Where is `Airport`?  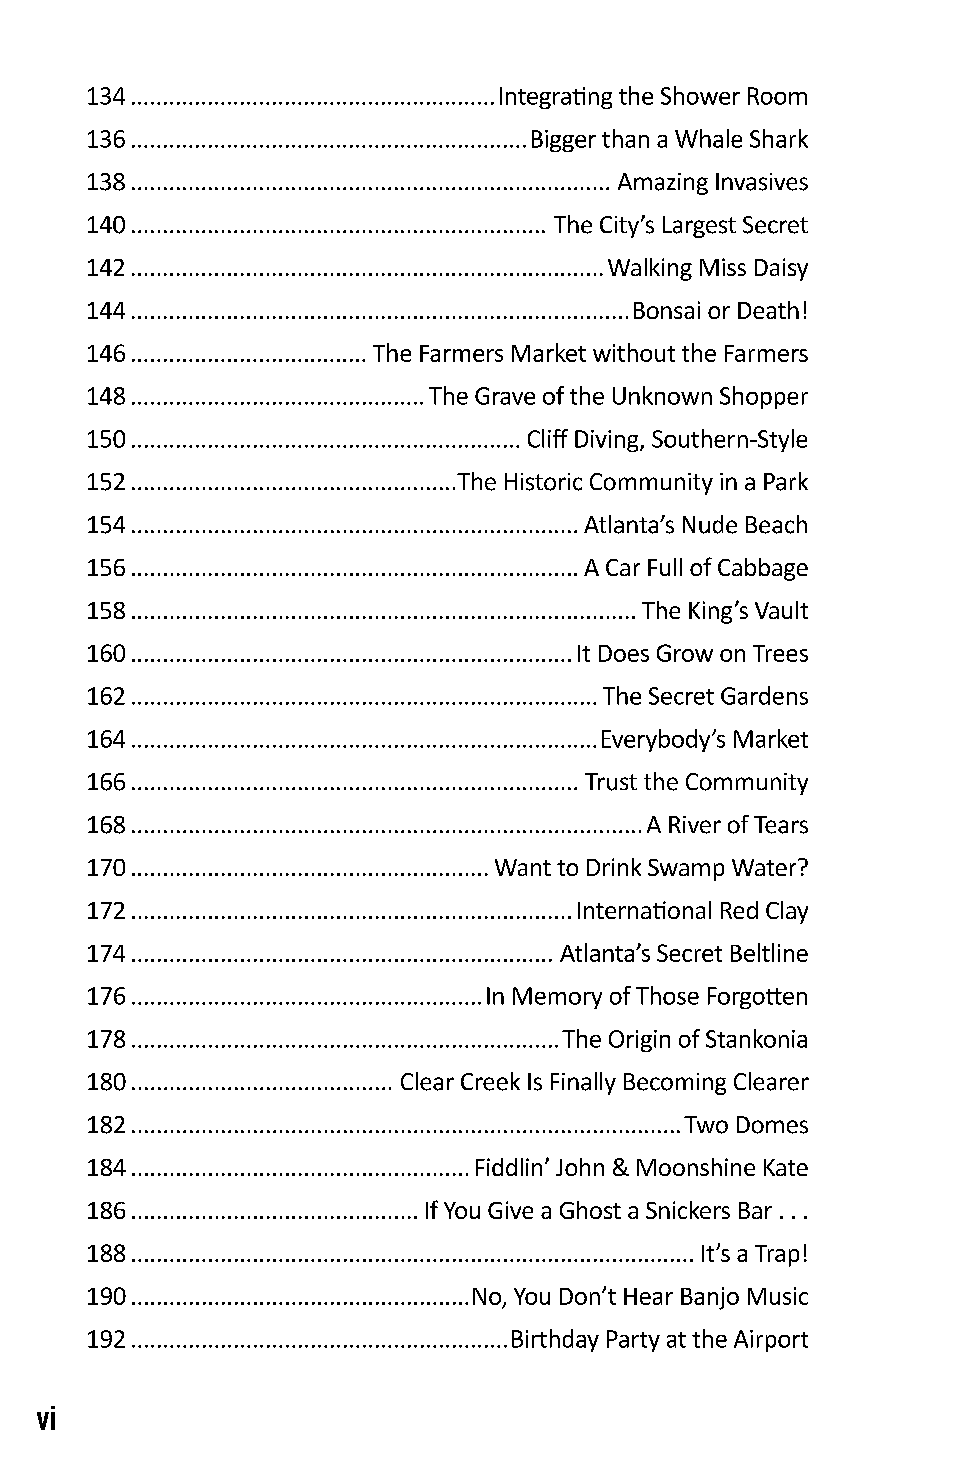
Airport is located at coordinates (771, 1341).
